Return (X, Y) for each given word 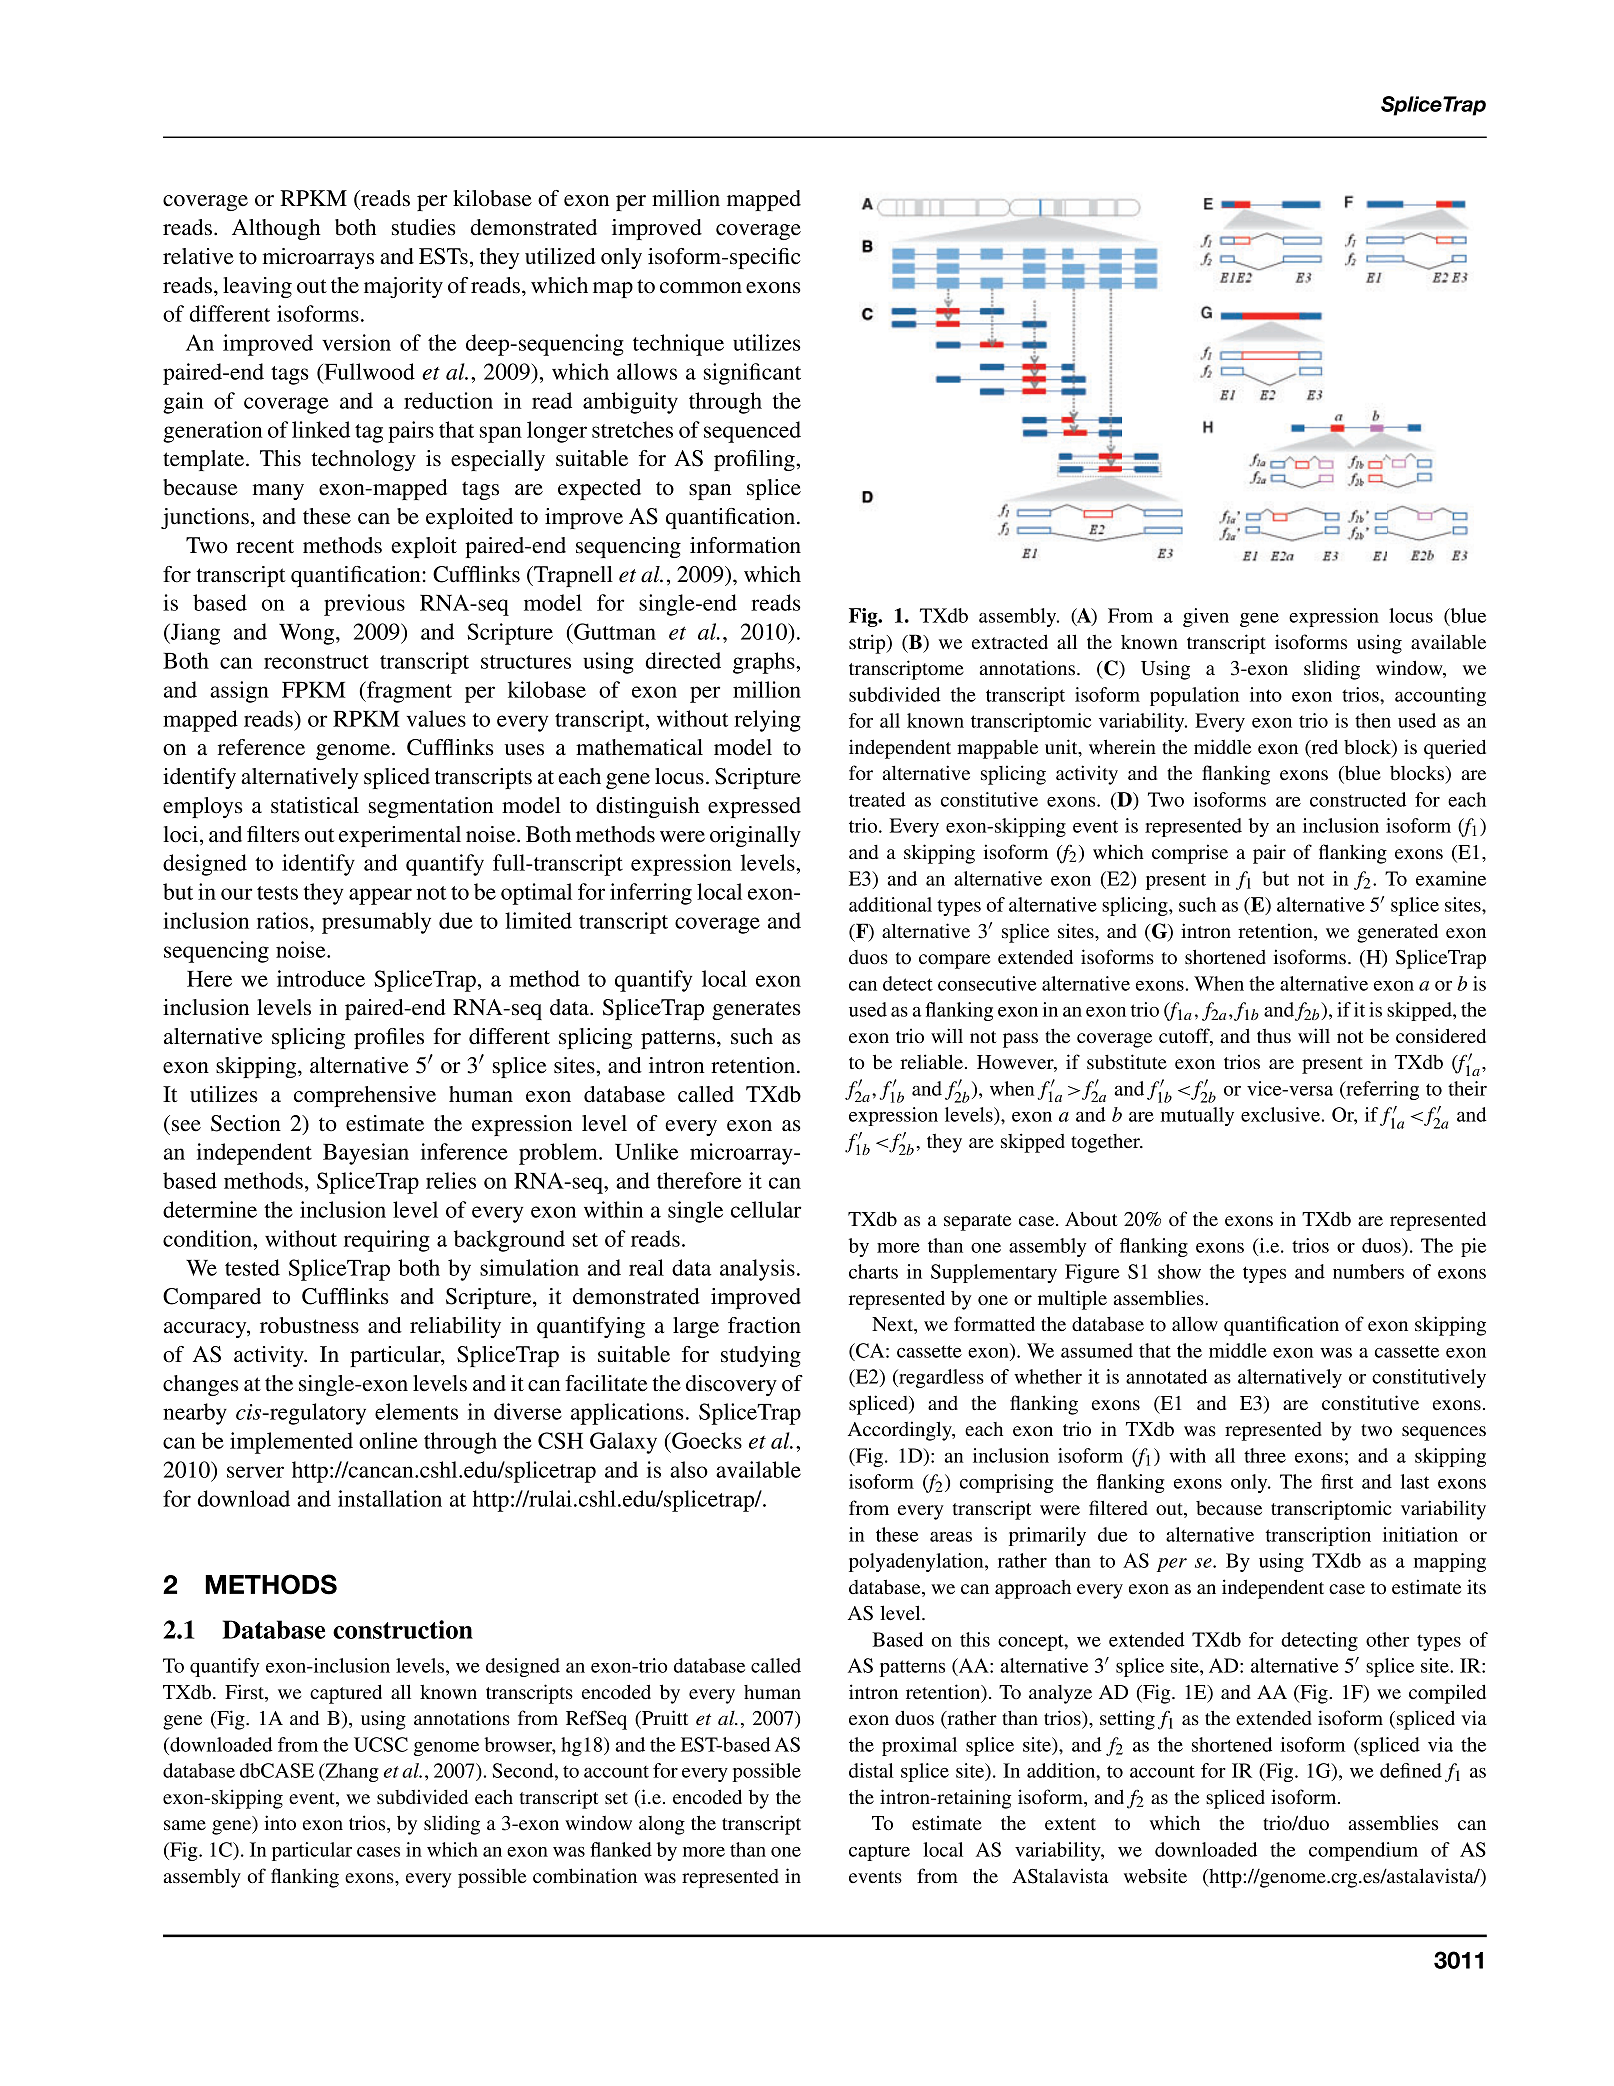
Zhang (350, 1772)
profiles (389, 1038)
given (1206, 617)
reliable (931, 1062)
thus (1274, 1036)
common (701, 288)
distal (871, 1770)
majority (403, 287)
